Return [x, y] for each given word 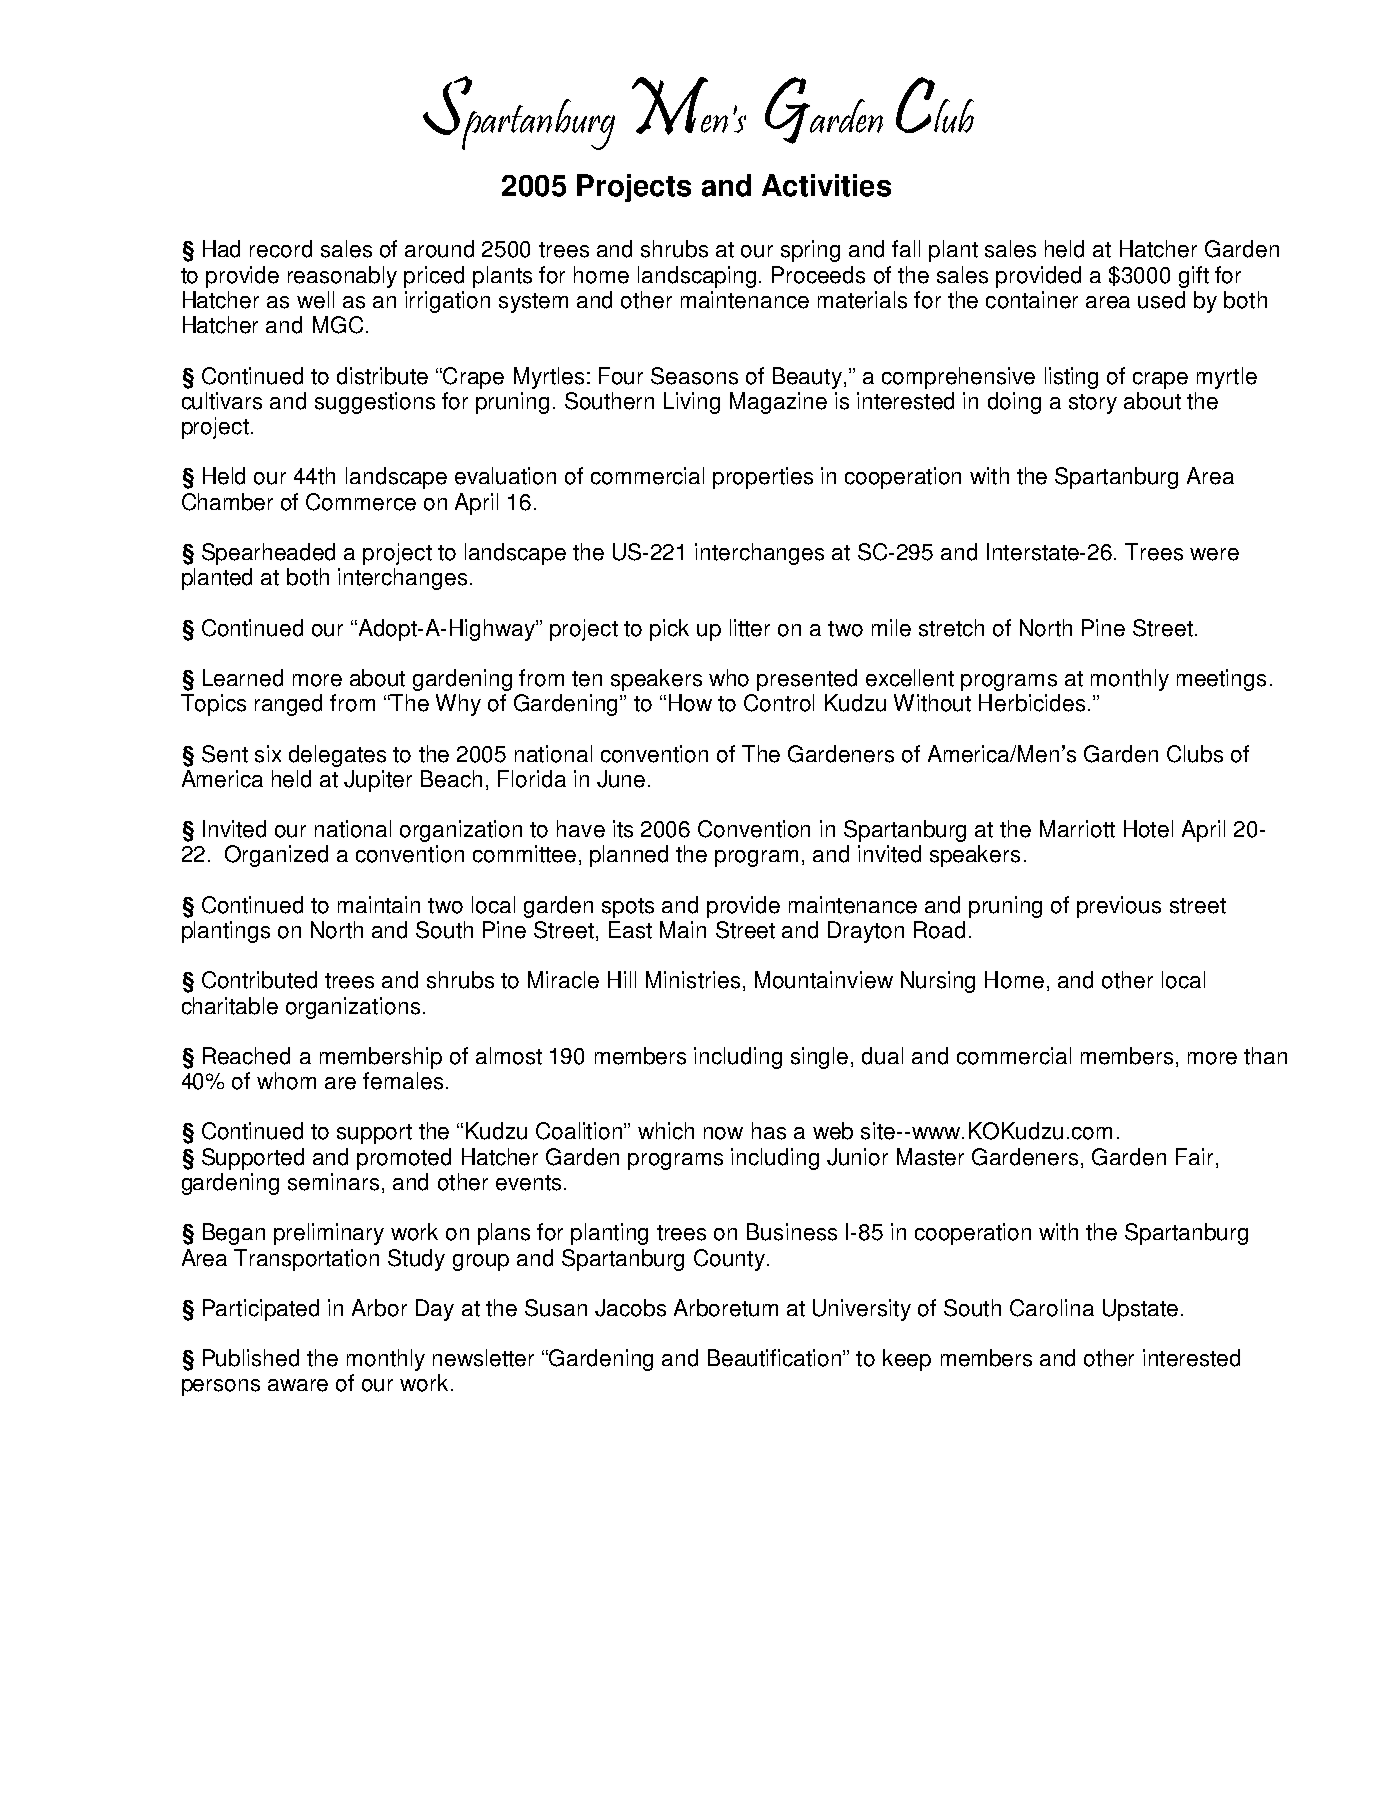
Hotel [1148, 829]
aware [298, 1385]
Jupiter [378, 781]
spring [810, 251]
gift [1194, 277]
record [281, 249]
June [621, 779]
